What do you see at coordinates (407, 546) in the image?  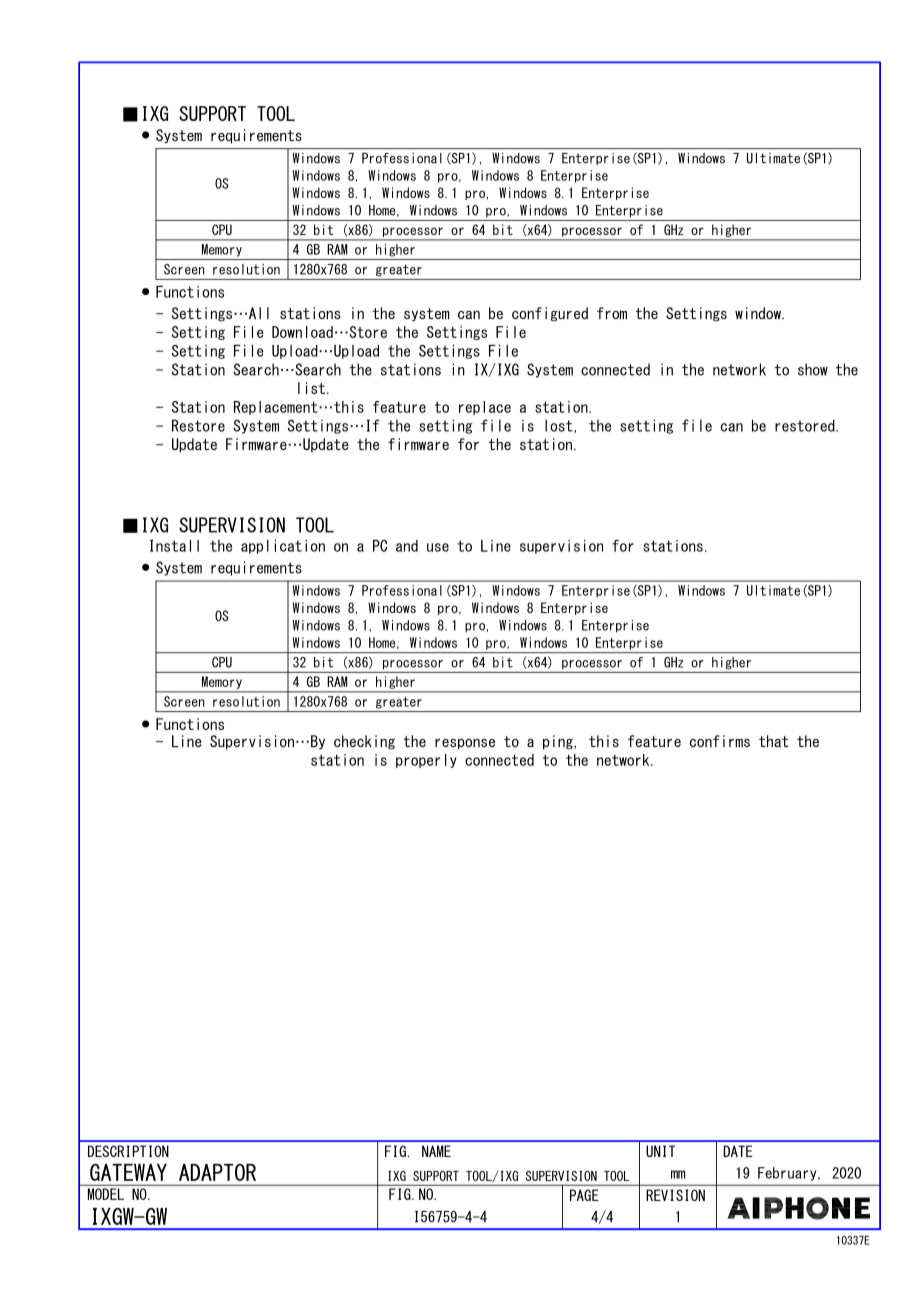 I see `and` at bounding box center [407, 546].
